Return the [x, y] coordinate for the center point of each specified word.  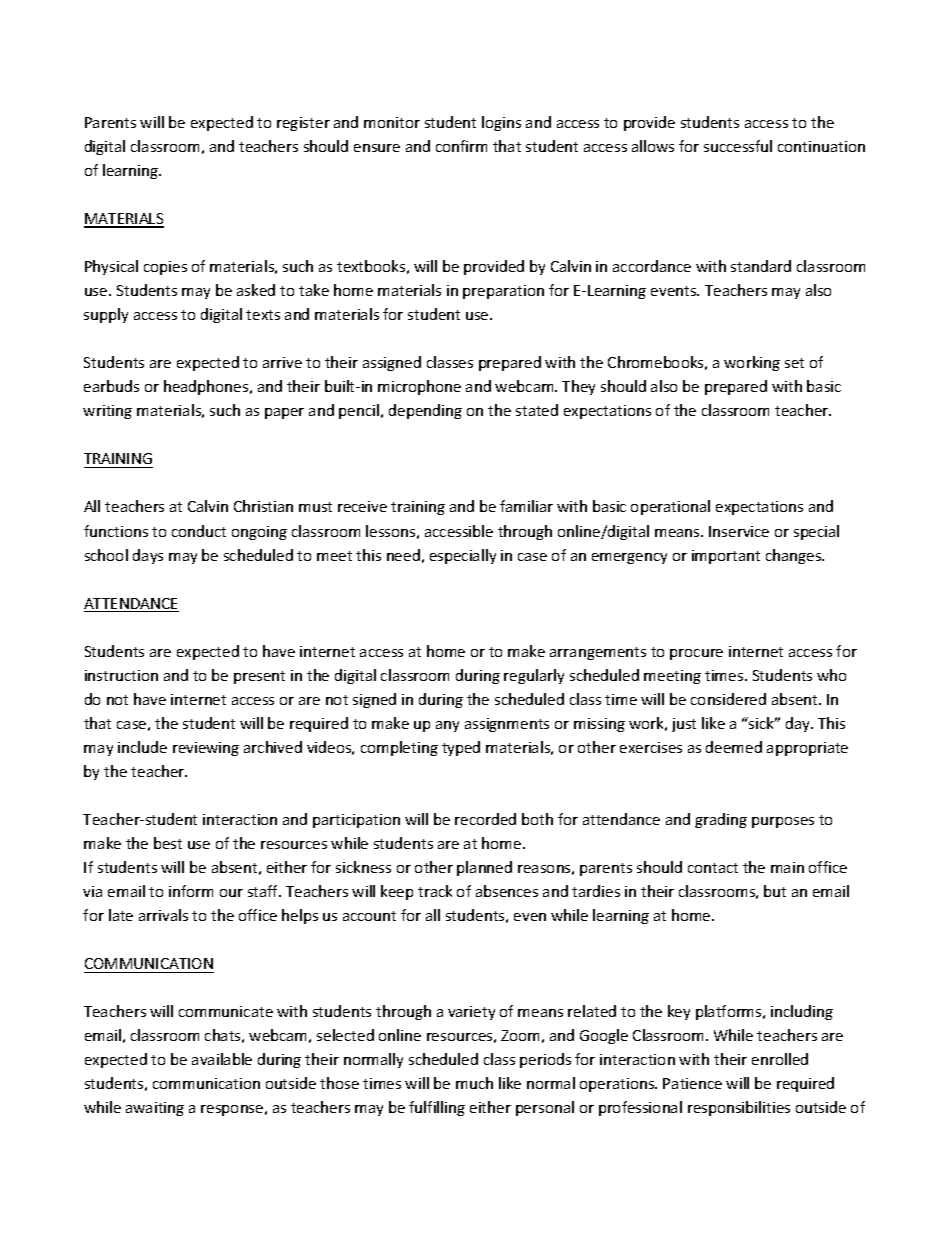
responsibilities [739, 1108]
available [222, 1059]
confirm [461, 146]
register [303, 124]
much [474, 1083]
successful [738, 146]
